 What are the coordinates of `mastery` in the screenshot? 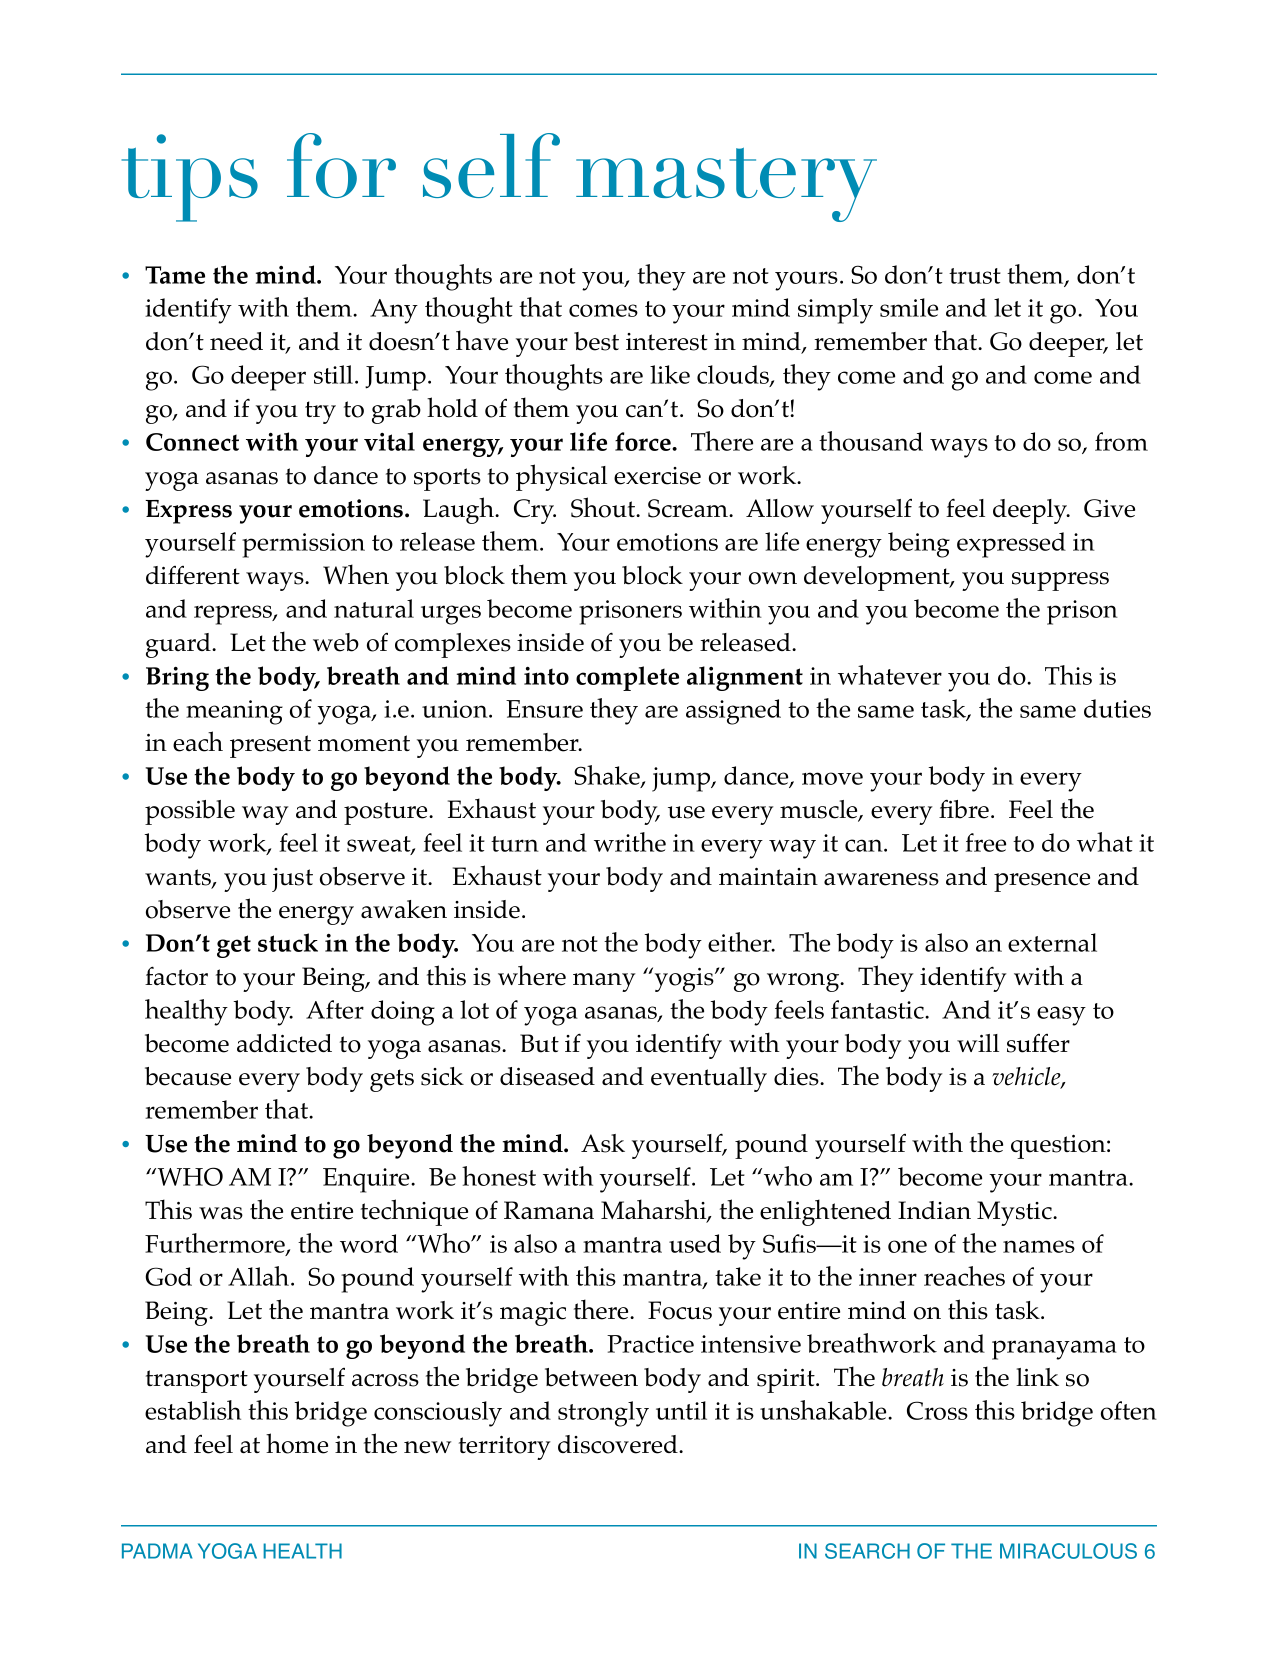 It's located at (726, 185).
